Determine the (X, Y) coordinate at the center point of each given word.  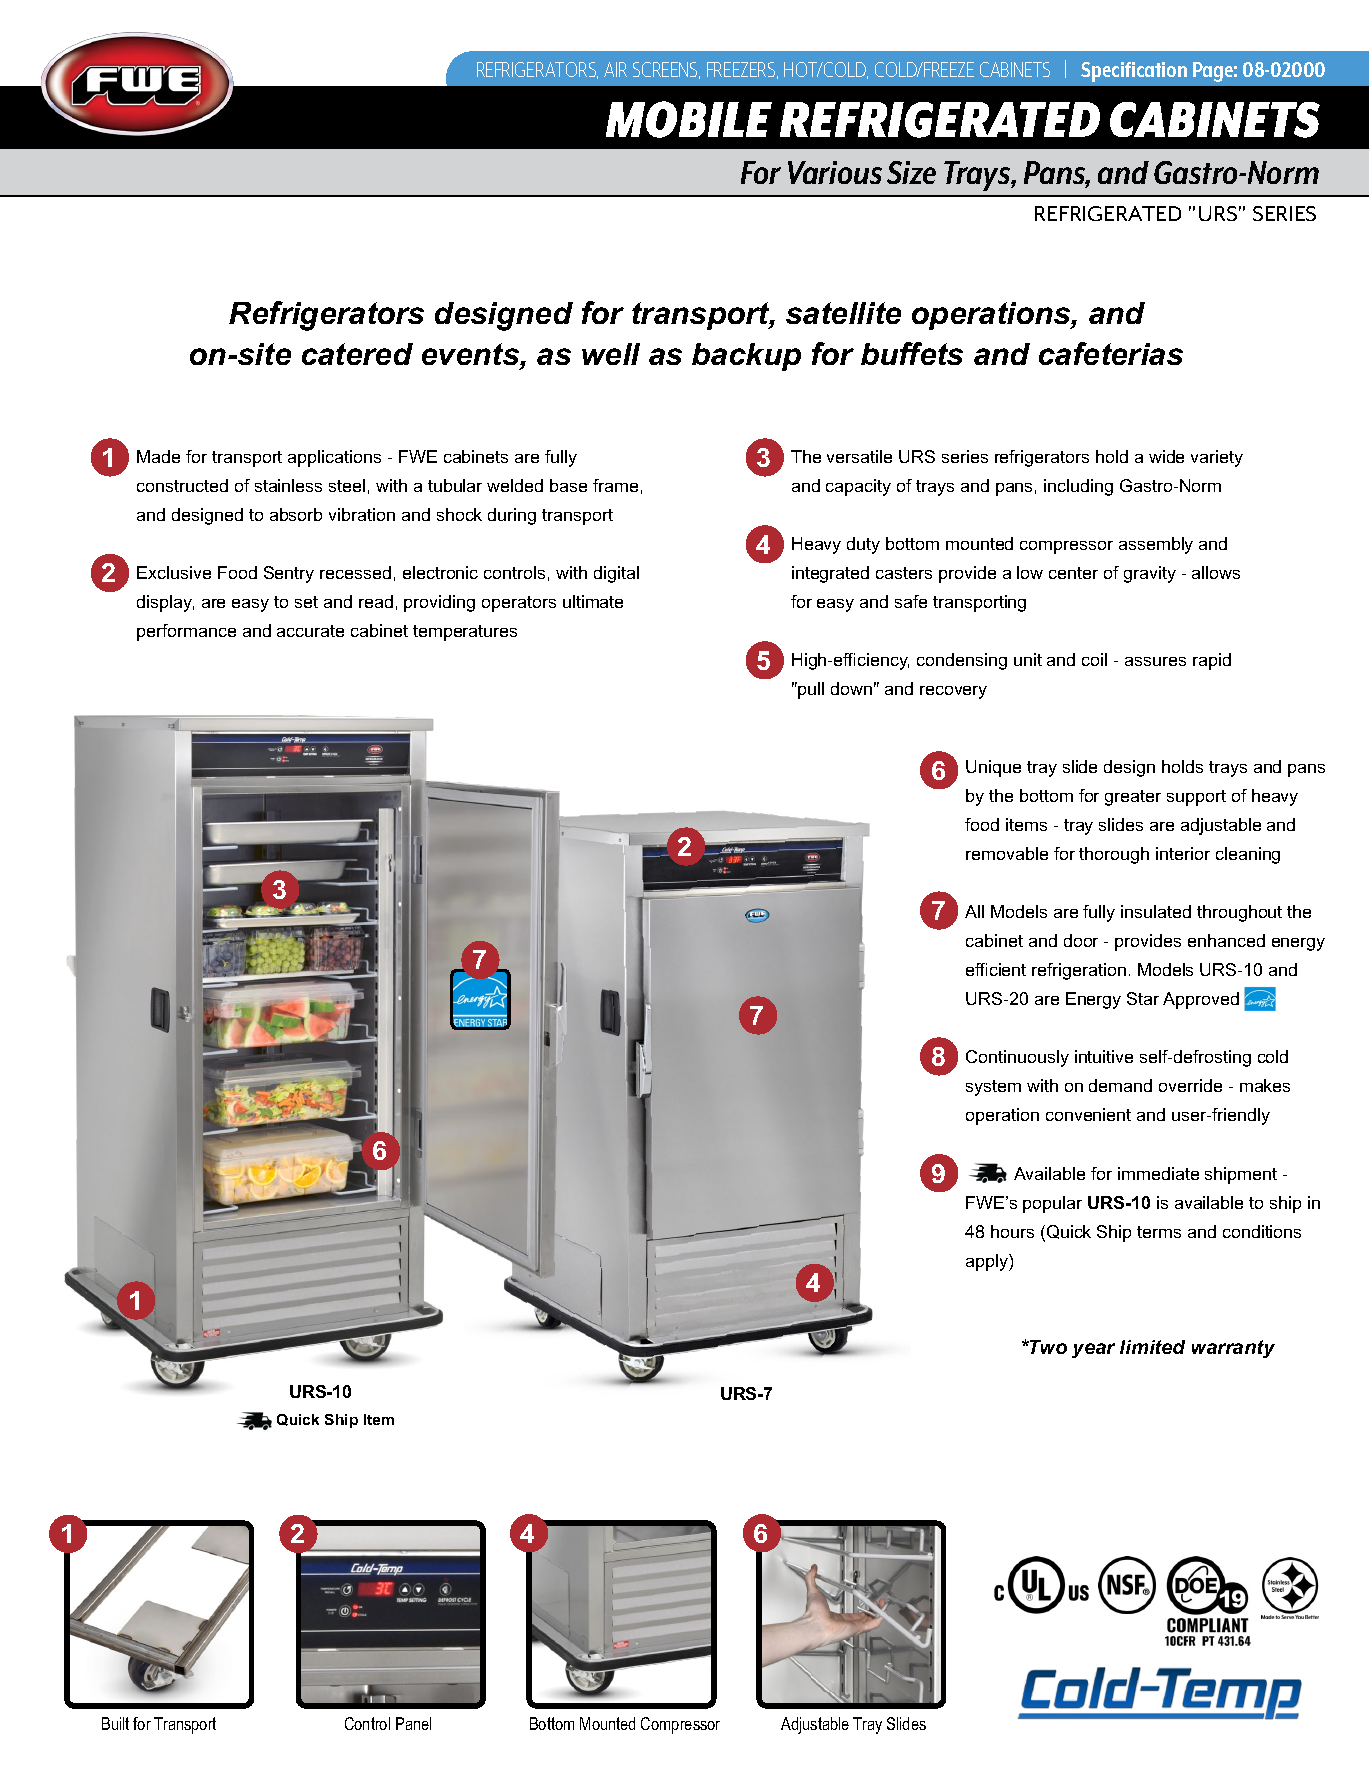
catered (357, 354)
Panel (413, 1723)
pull (810, 690)
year (1093, 1350)
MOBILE (689, 119)
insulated (1156, 911)
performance (186, 632)
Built (115, 1723)
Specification (1134, 72)
